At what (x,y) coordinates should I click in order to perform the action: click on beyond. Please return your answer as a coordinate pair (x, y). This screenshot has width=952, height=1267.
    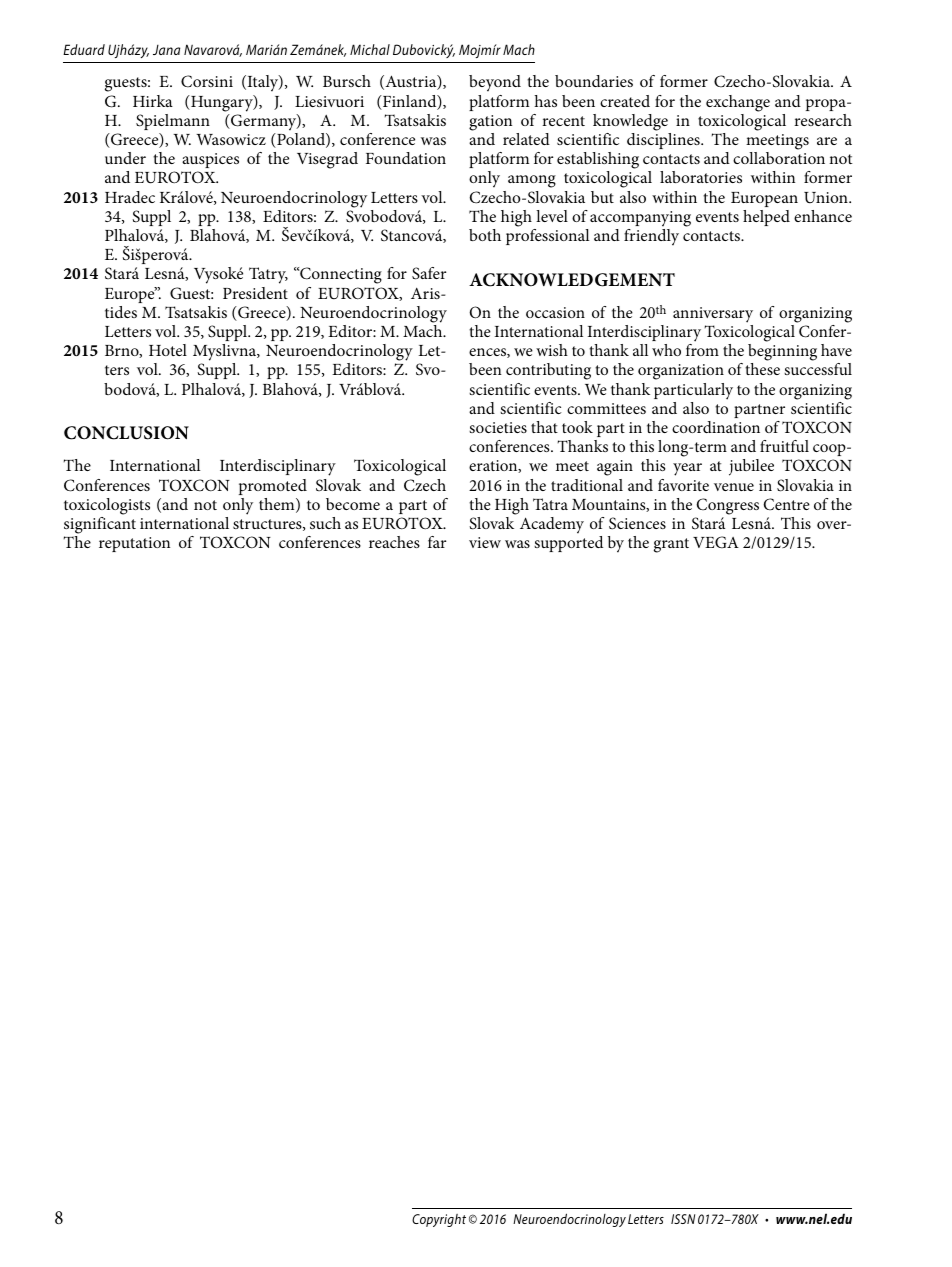
    Looking at the image, I should click on (495, 83).
